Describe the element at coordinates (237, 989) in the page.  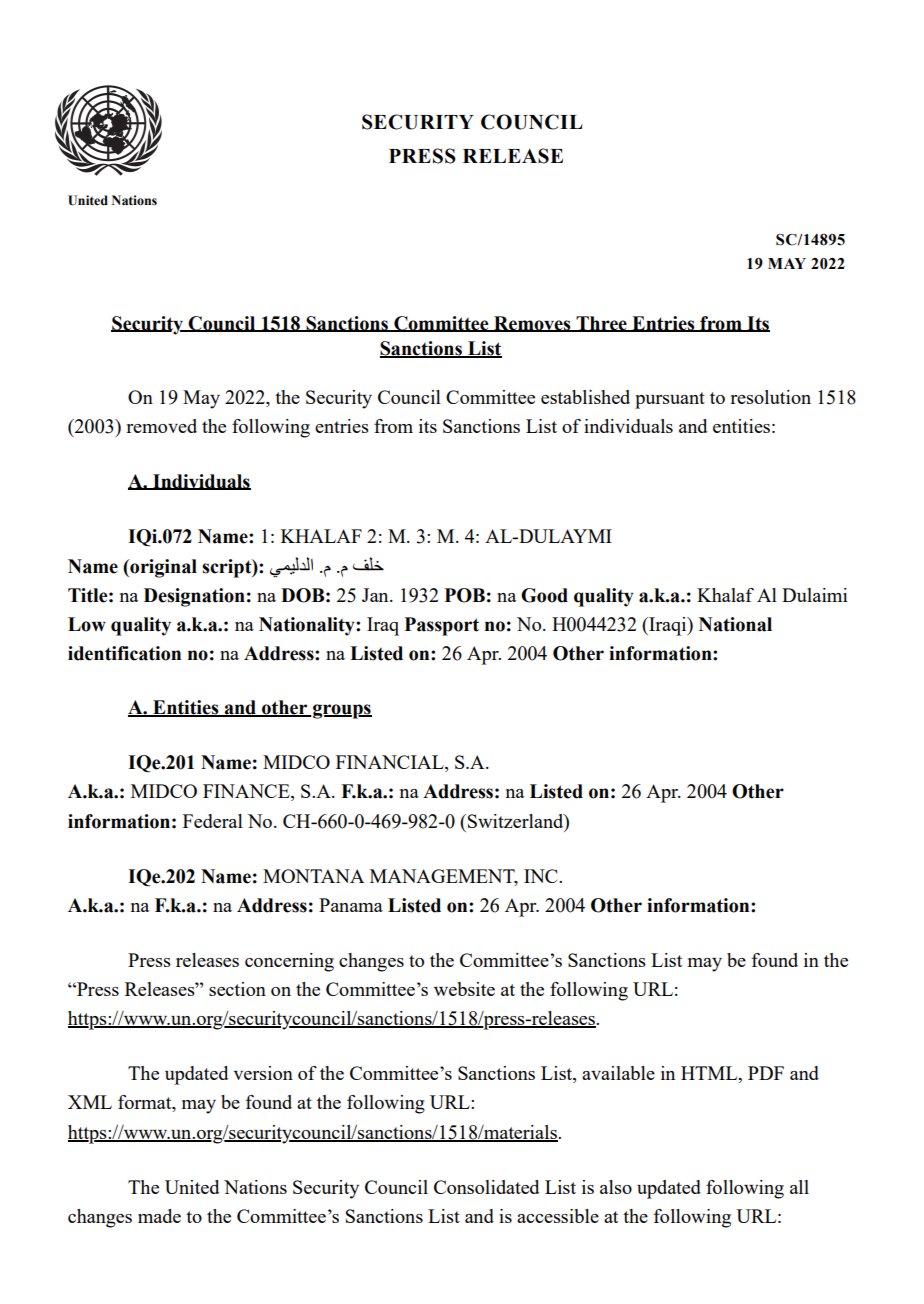
I see `section` at that location.
